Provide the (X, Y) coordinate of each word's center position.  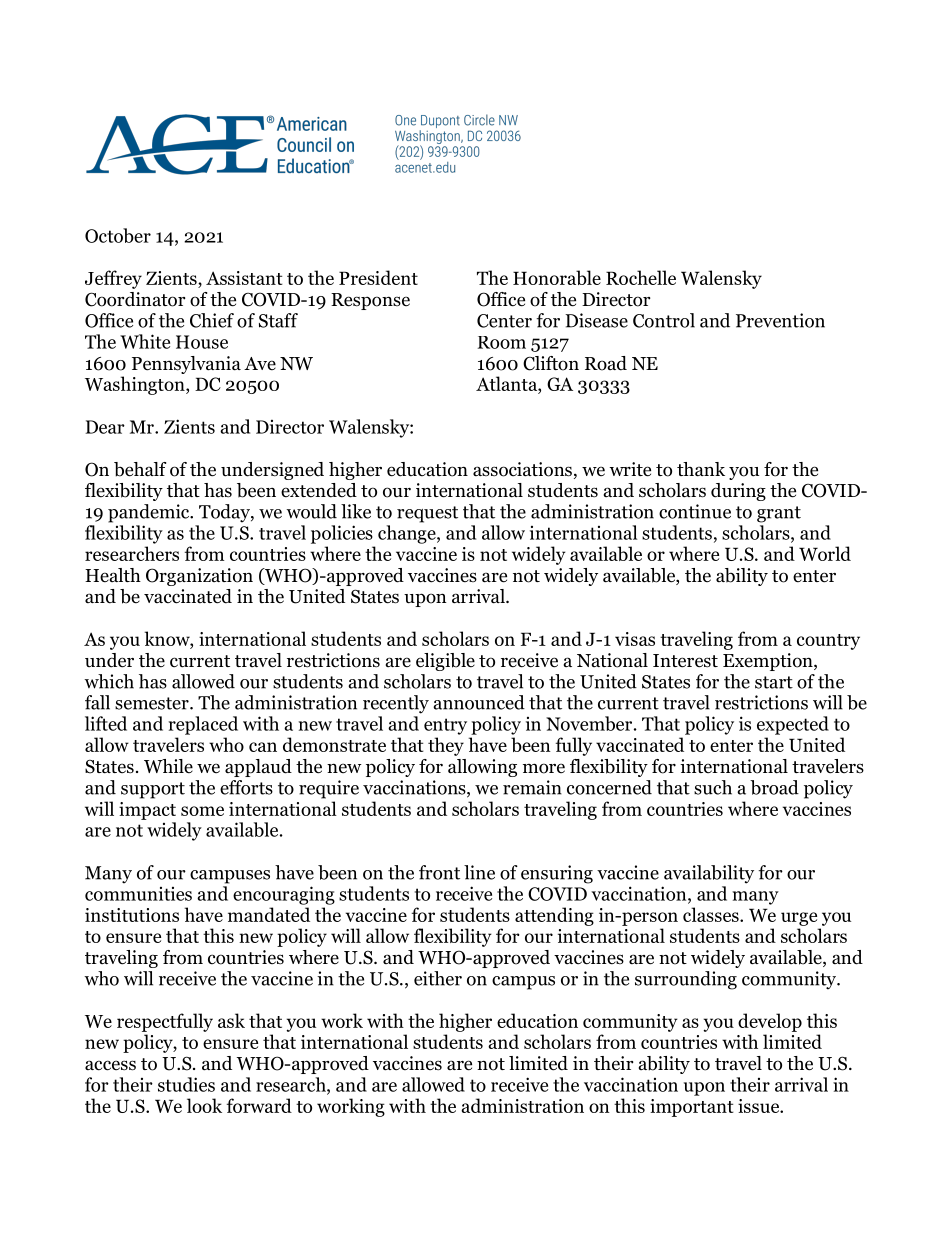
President (378, 277)
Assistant (244, 278)
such (713, 787)
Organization (199, 577)
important (692, 1108)
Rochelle (641, 277)
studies (186, 1084)
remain (532, 787)
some (202, 811)
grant (779, 514)
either (438, 978)
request (427, 514)
